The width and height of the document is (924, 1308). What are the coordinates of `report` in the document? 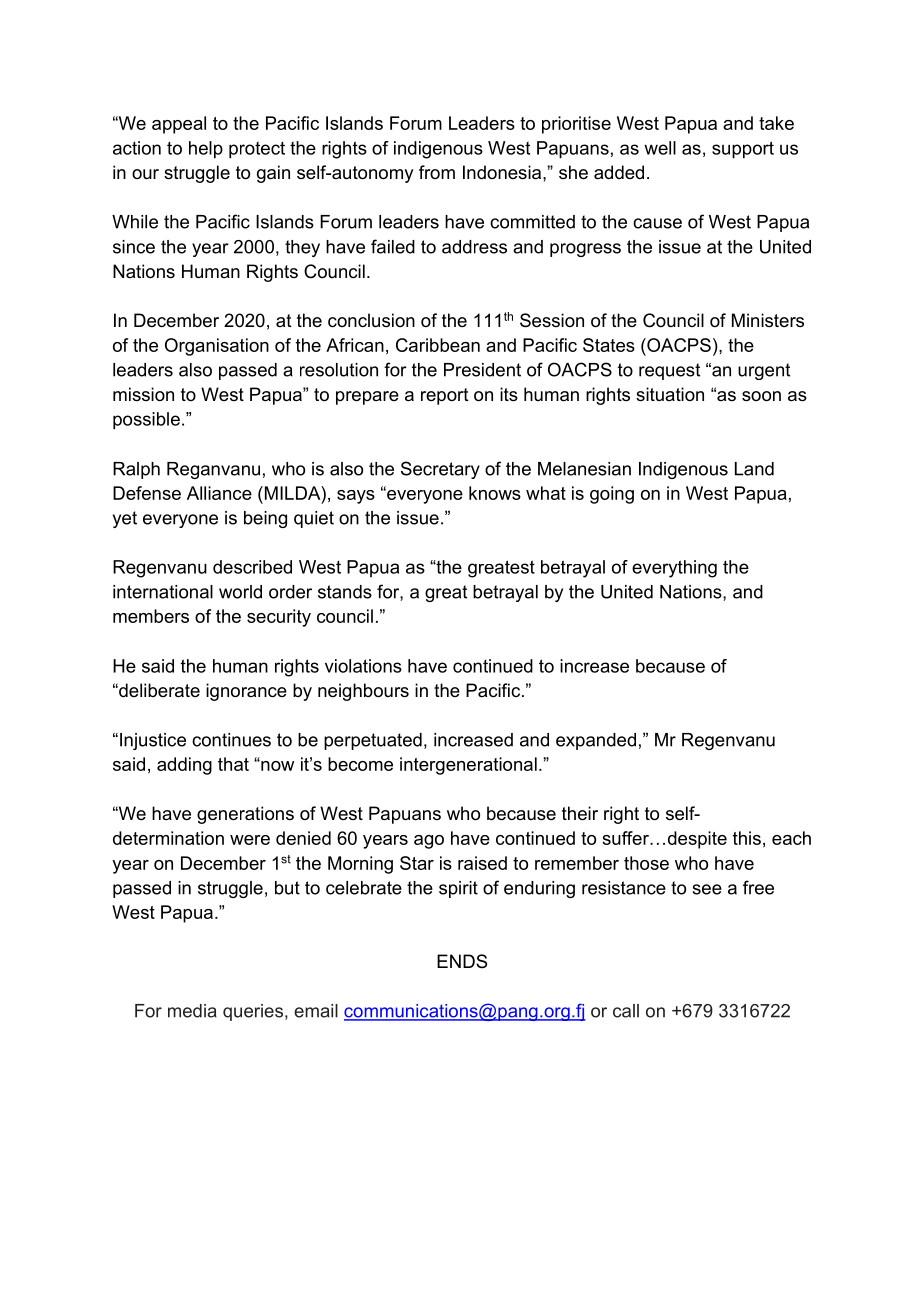 It's located at (445, 396).
